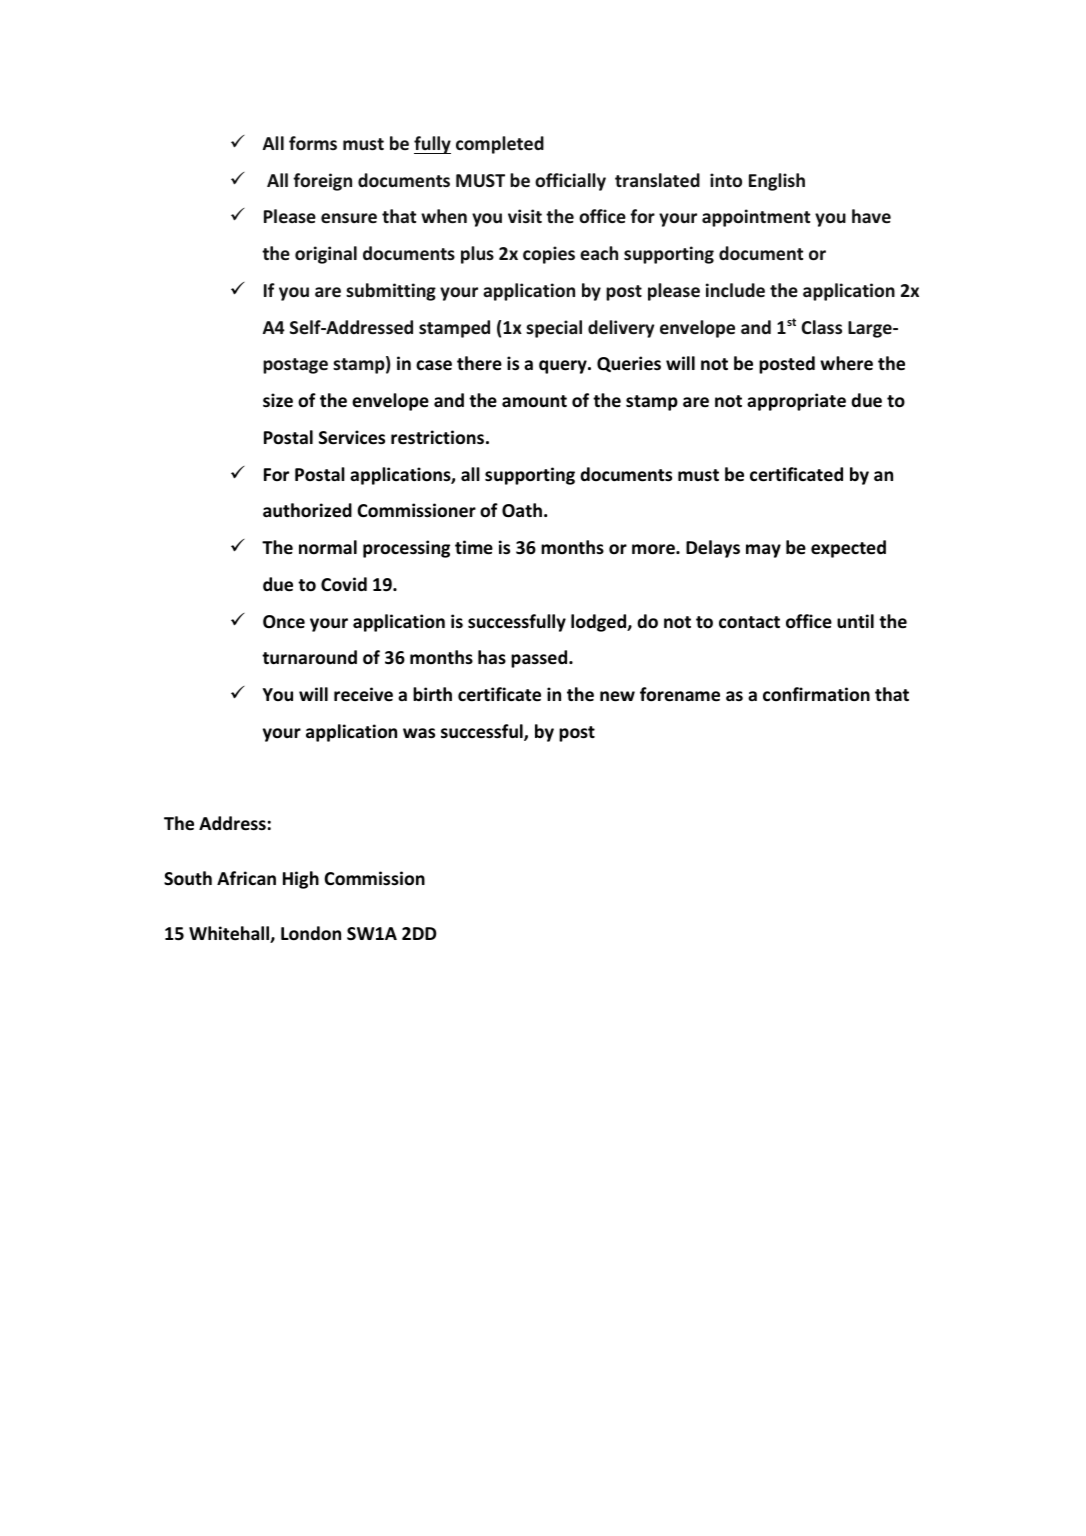 The height and width of the page is (1536, 1086). I want to click on confirmation, so click(816, 694).
